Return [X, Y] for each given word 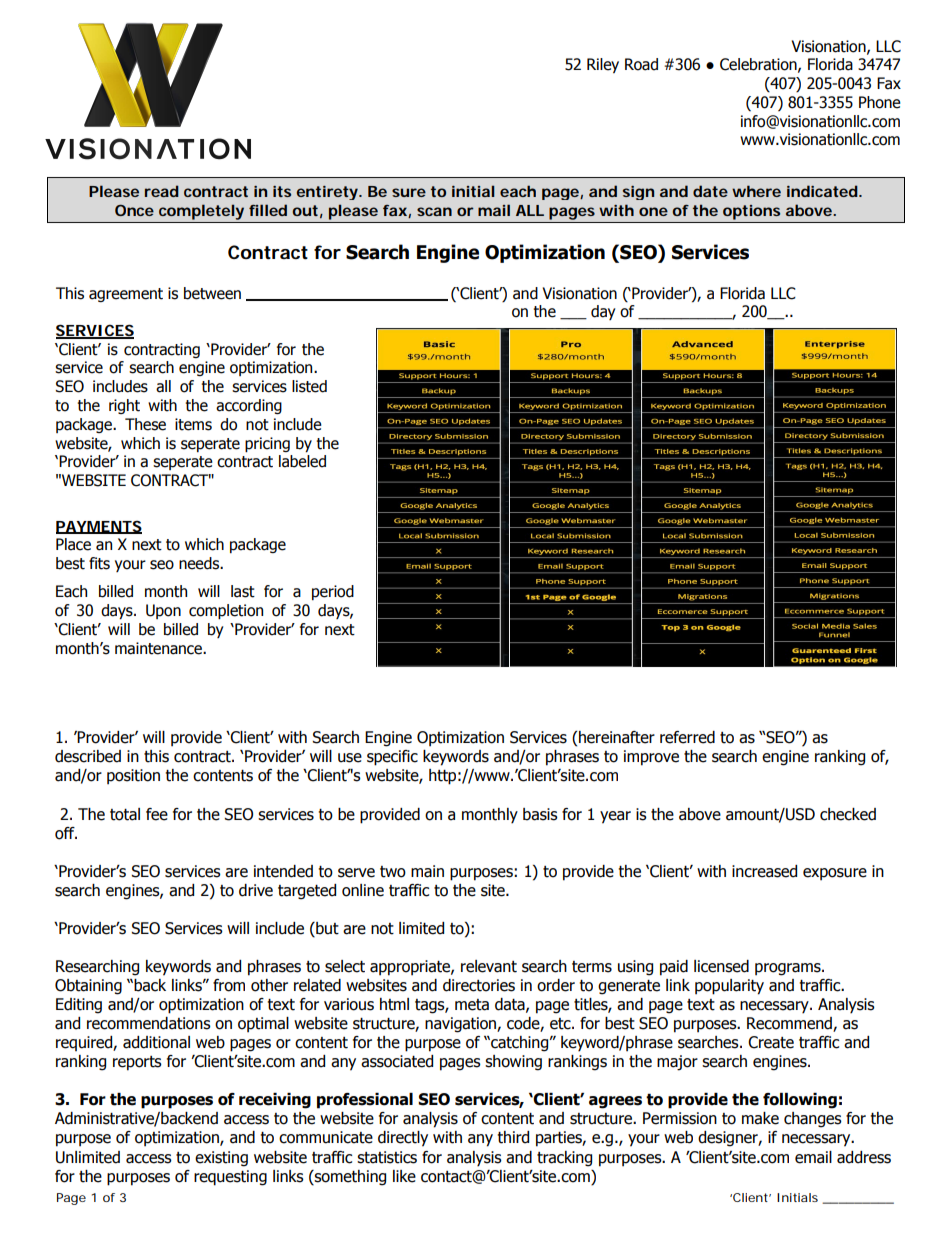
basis [540, 814]
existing [221, 1159]
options [751, 212]
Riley [603, 65]
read [162, 191]
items [193, 424]
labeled [302, 461]
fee [157, 814]
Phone [880, 102]
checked [848, 814]
